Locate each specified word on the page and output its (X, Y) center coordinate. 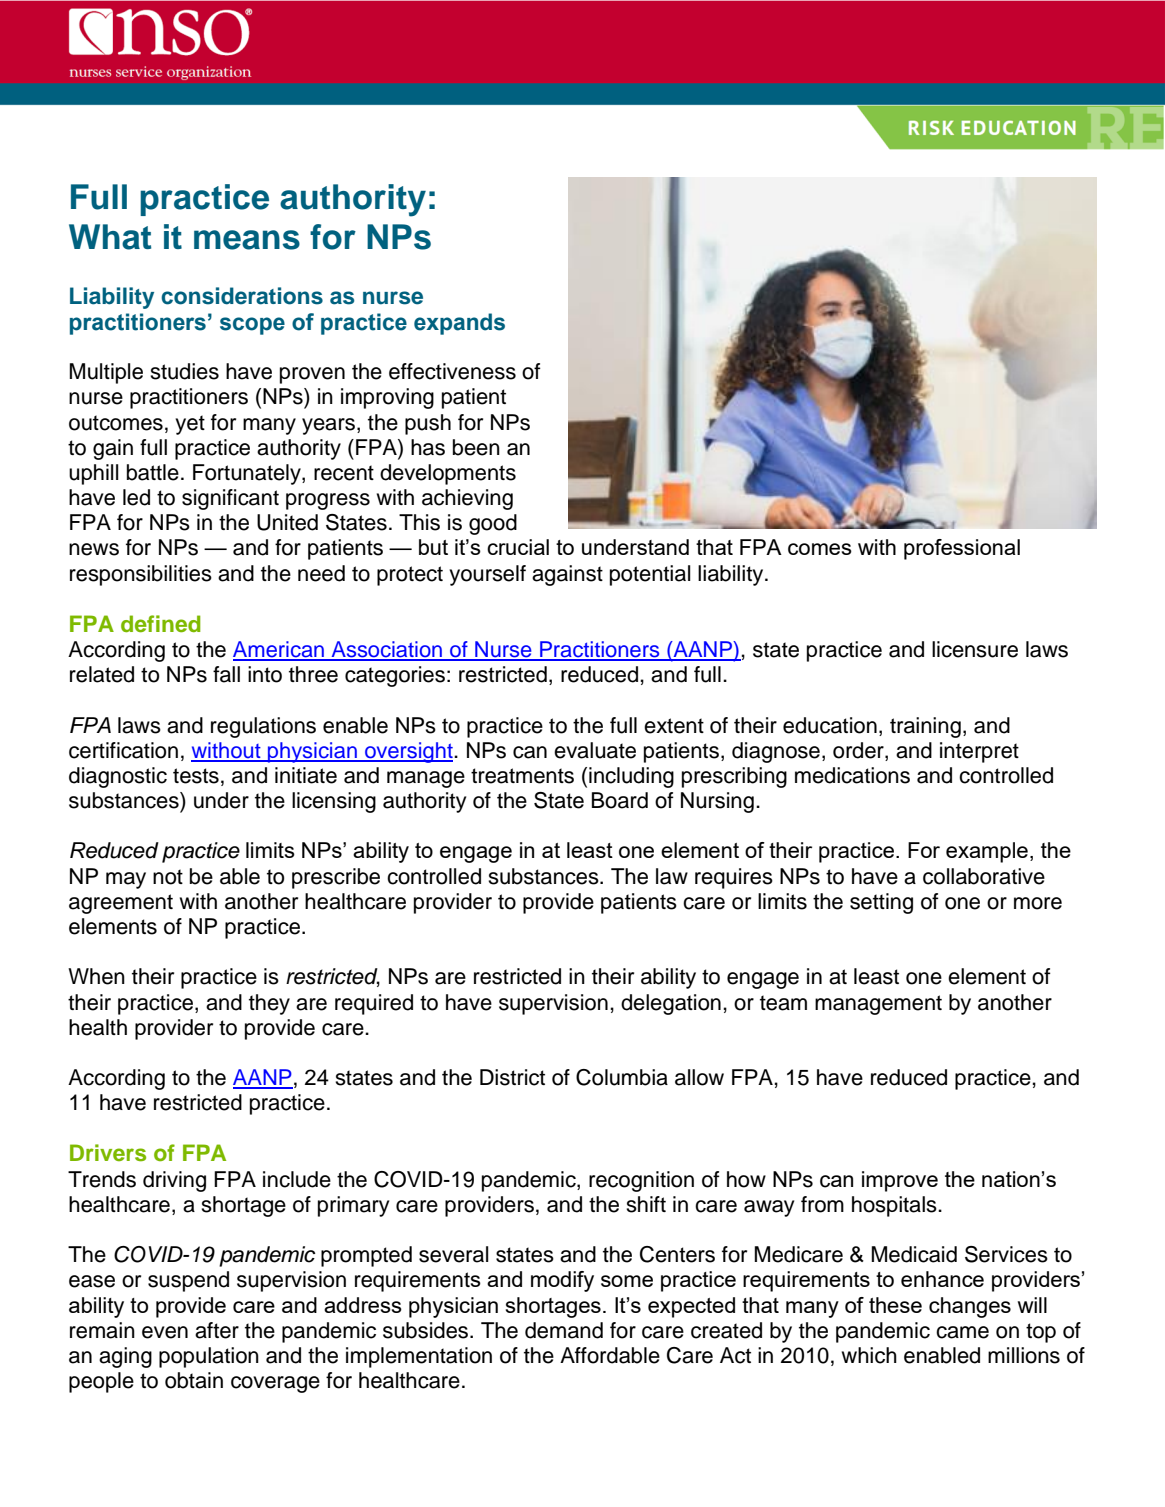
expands (459, 324)
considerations (242, 296)
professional (962, 549)
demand (564, 1330)
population (209, 1357)
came (962, 1332)
